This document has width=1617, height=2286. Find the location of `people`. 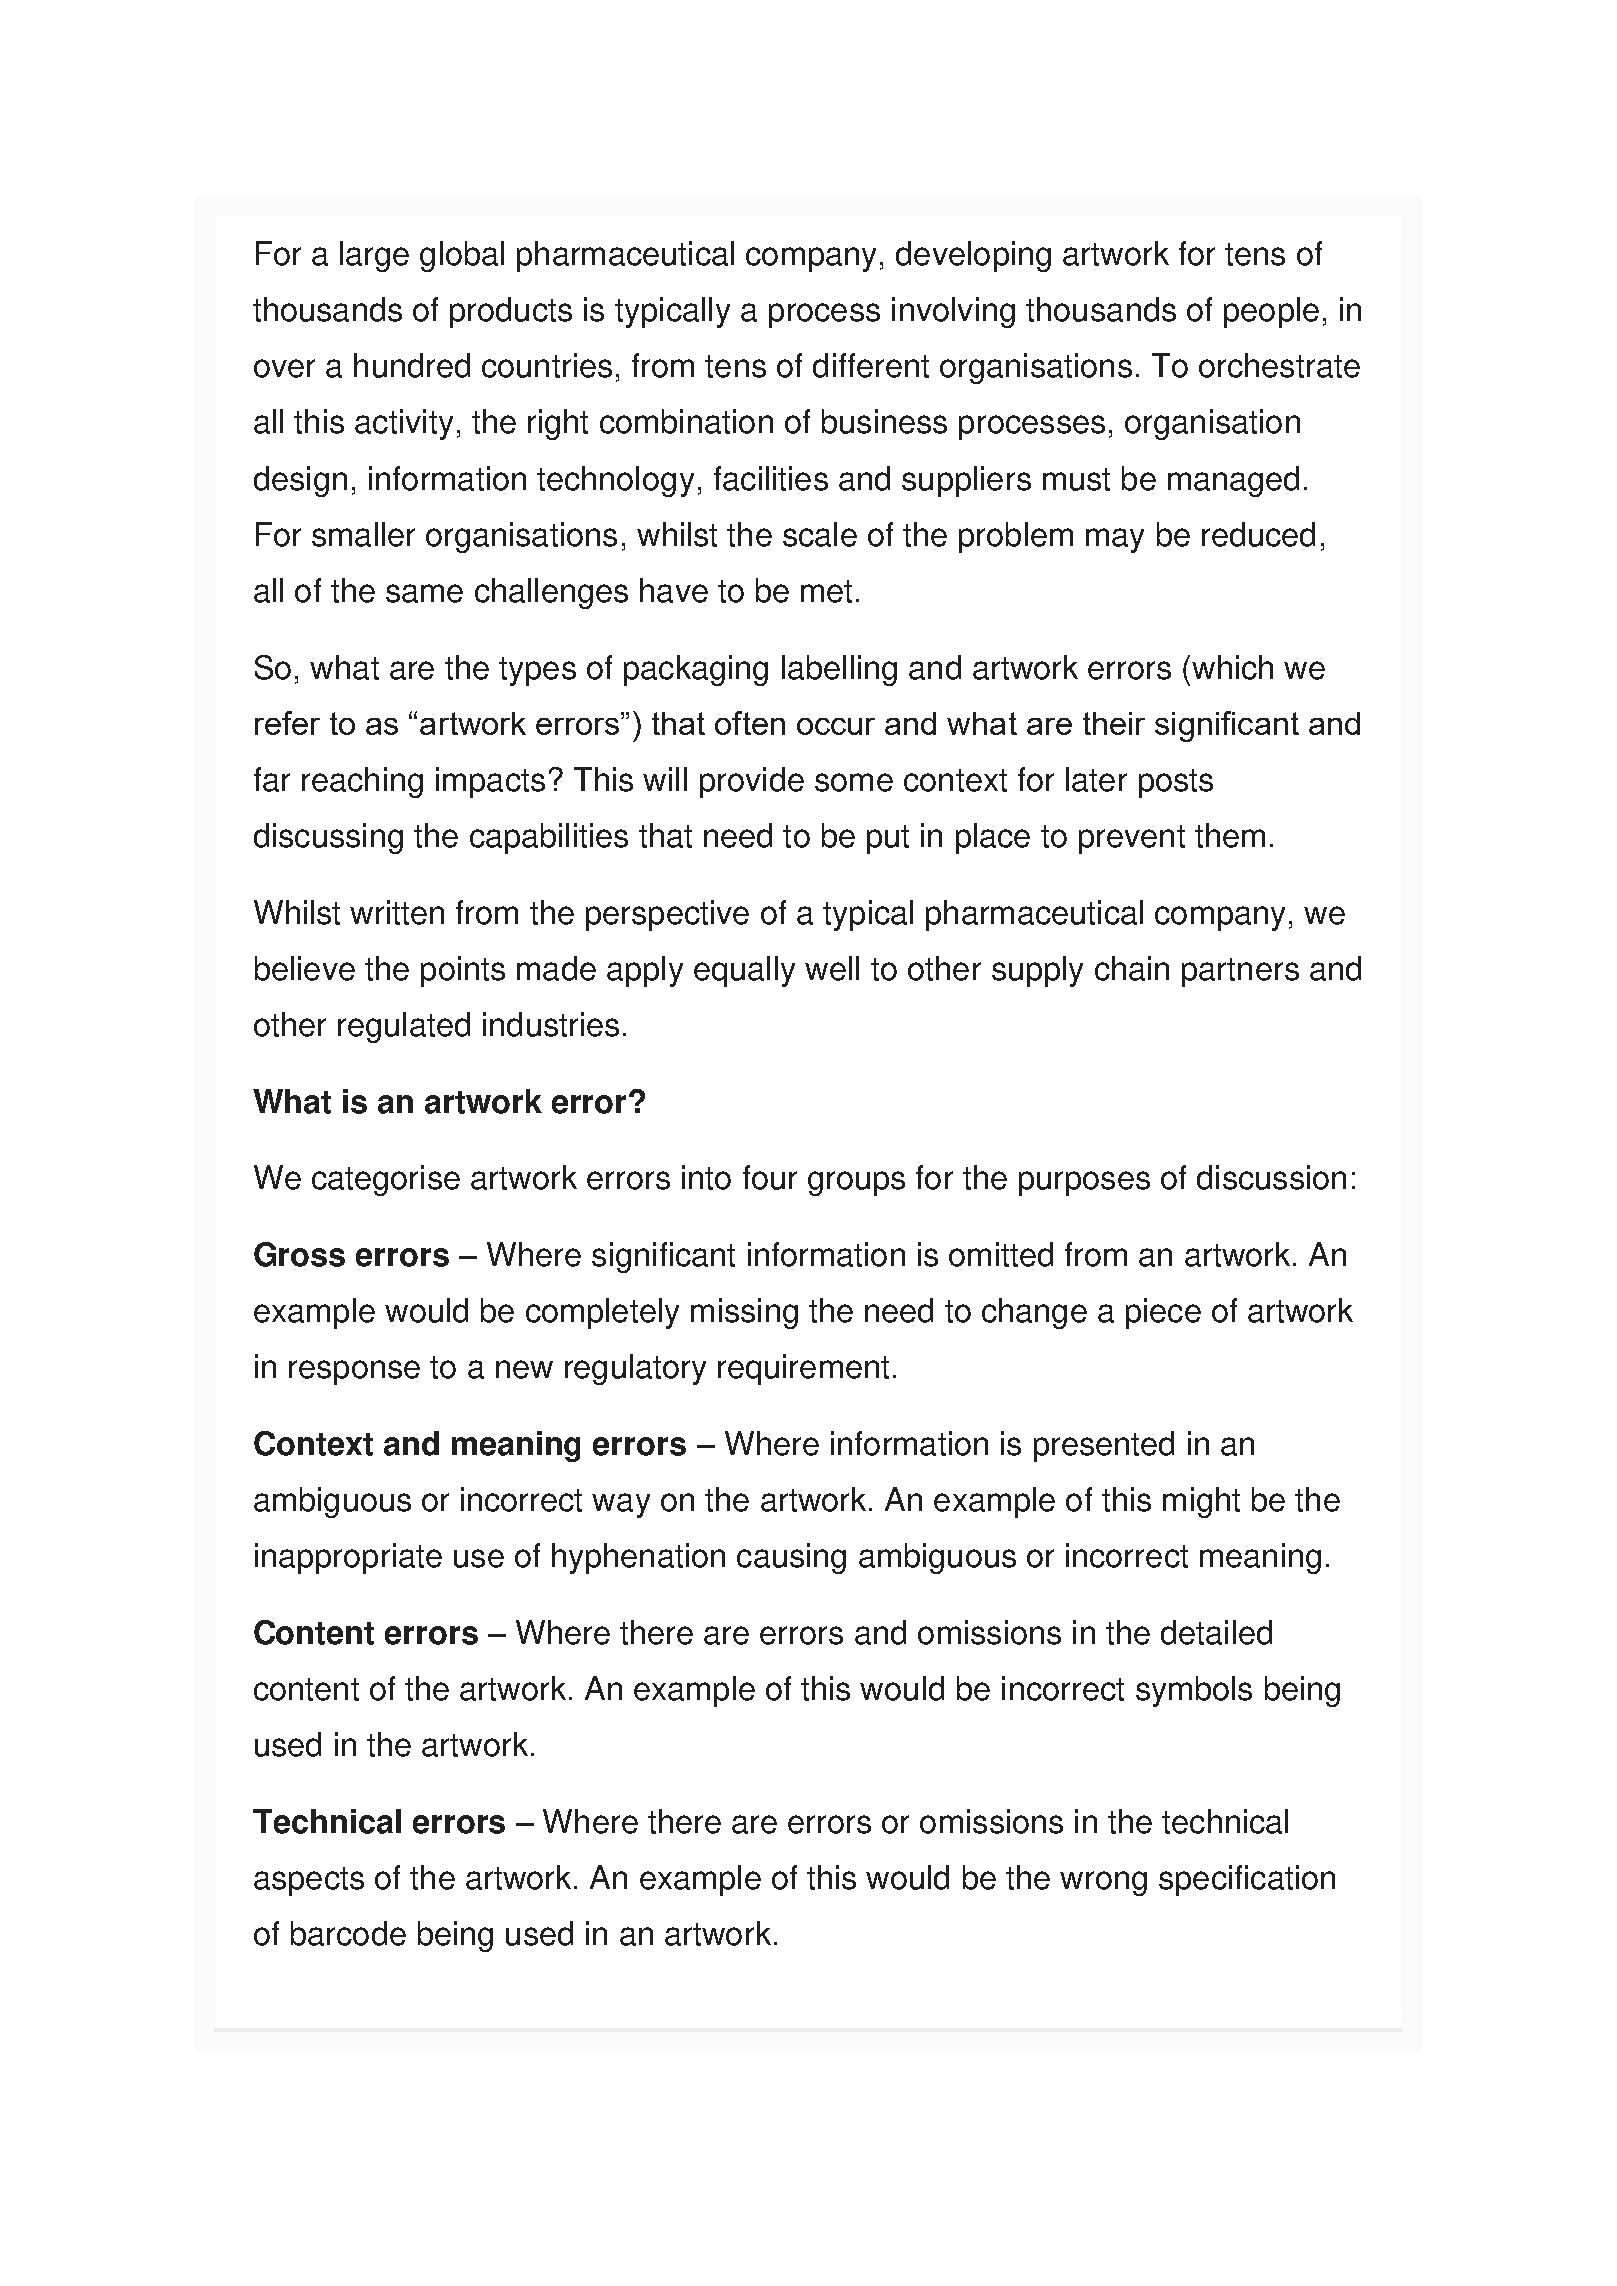

people is located at coordinates (1271, 312).
